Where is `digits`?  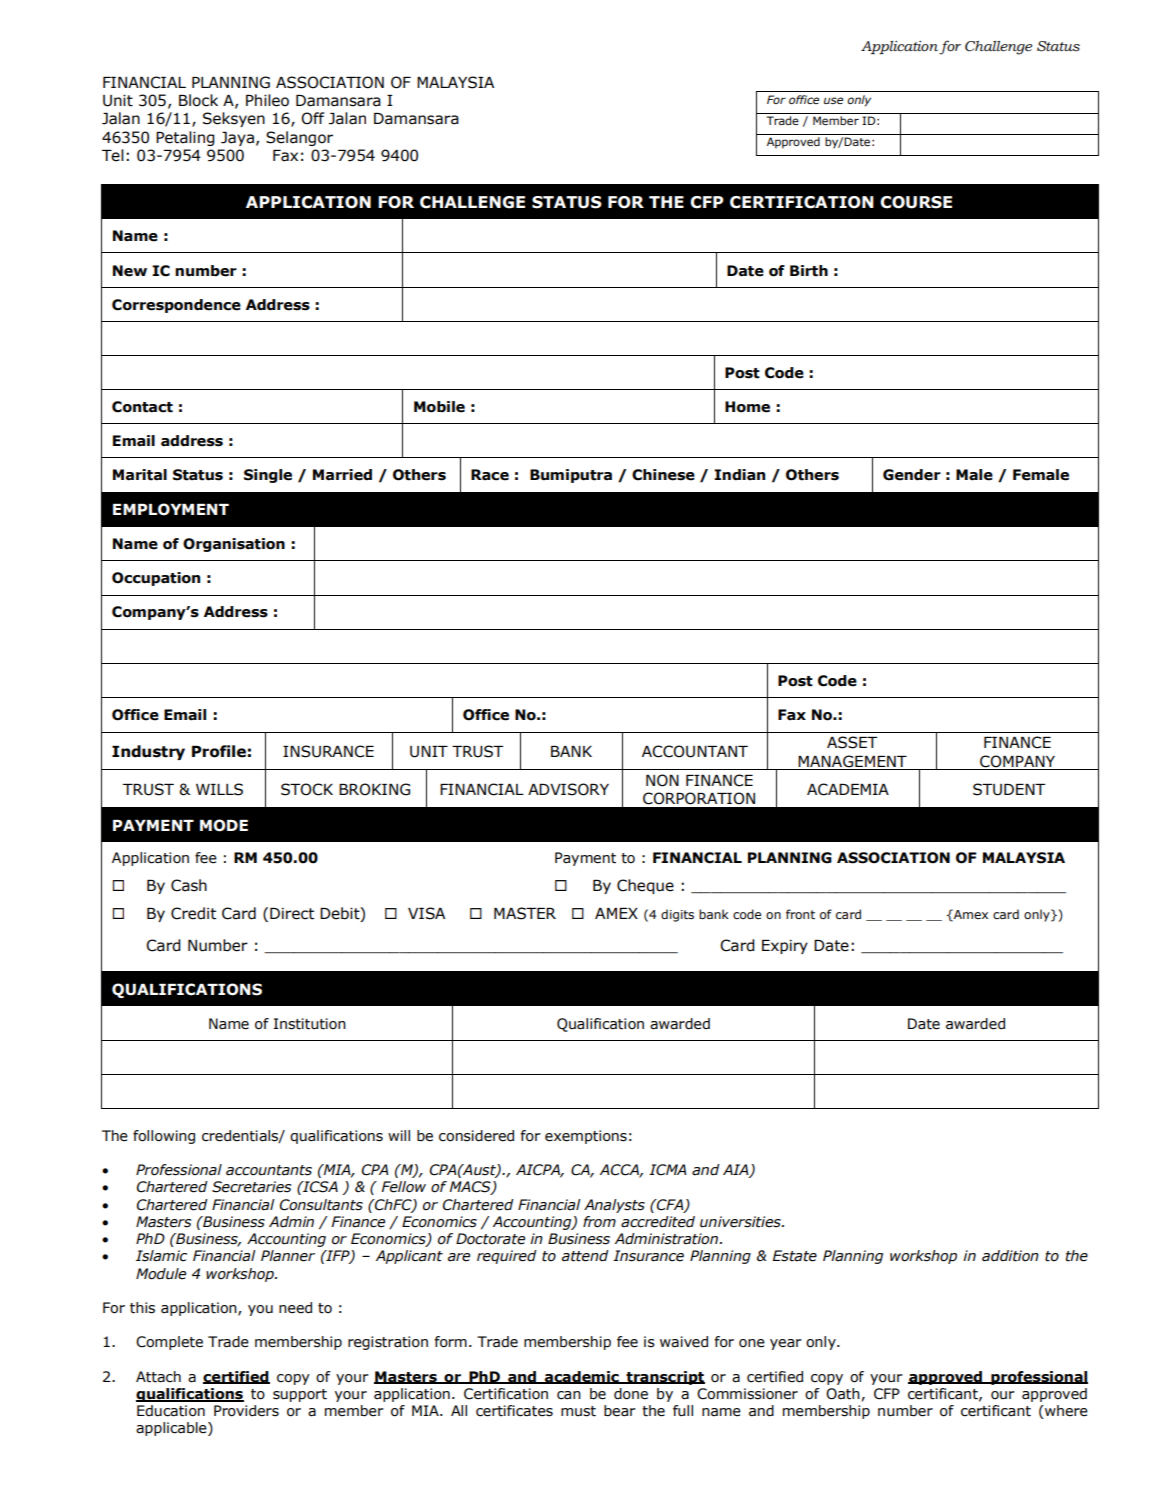
digits is located at coordinates (677, 915).
